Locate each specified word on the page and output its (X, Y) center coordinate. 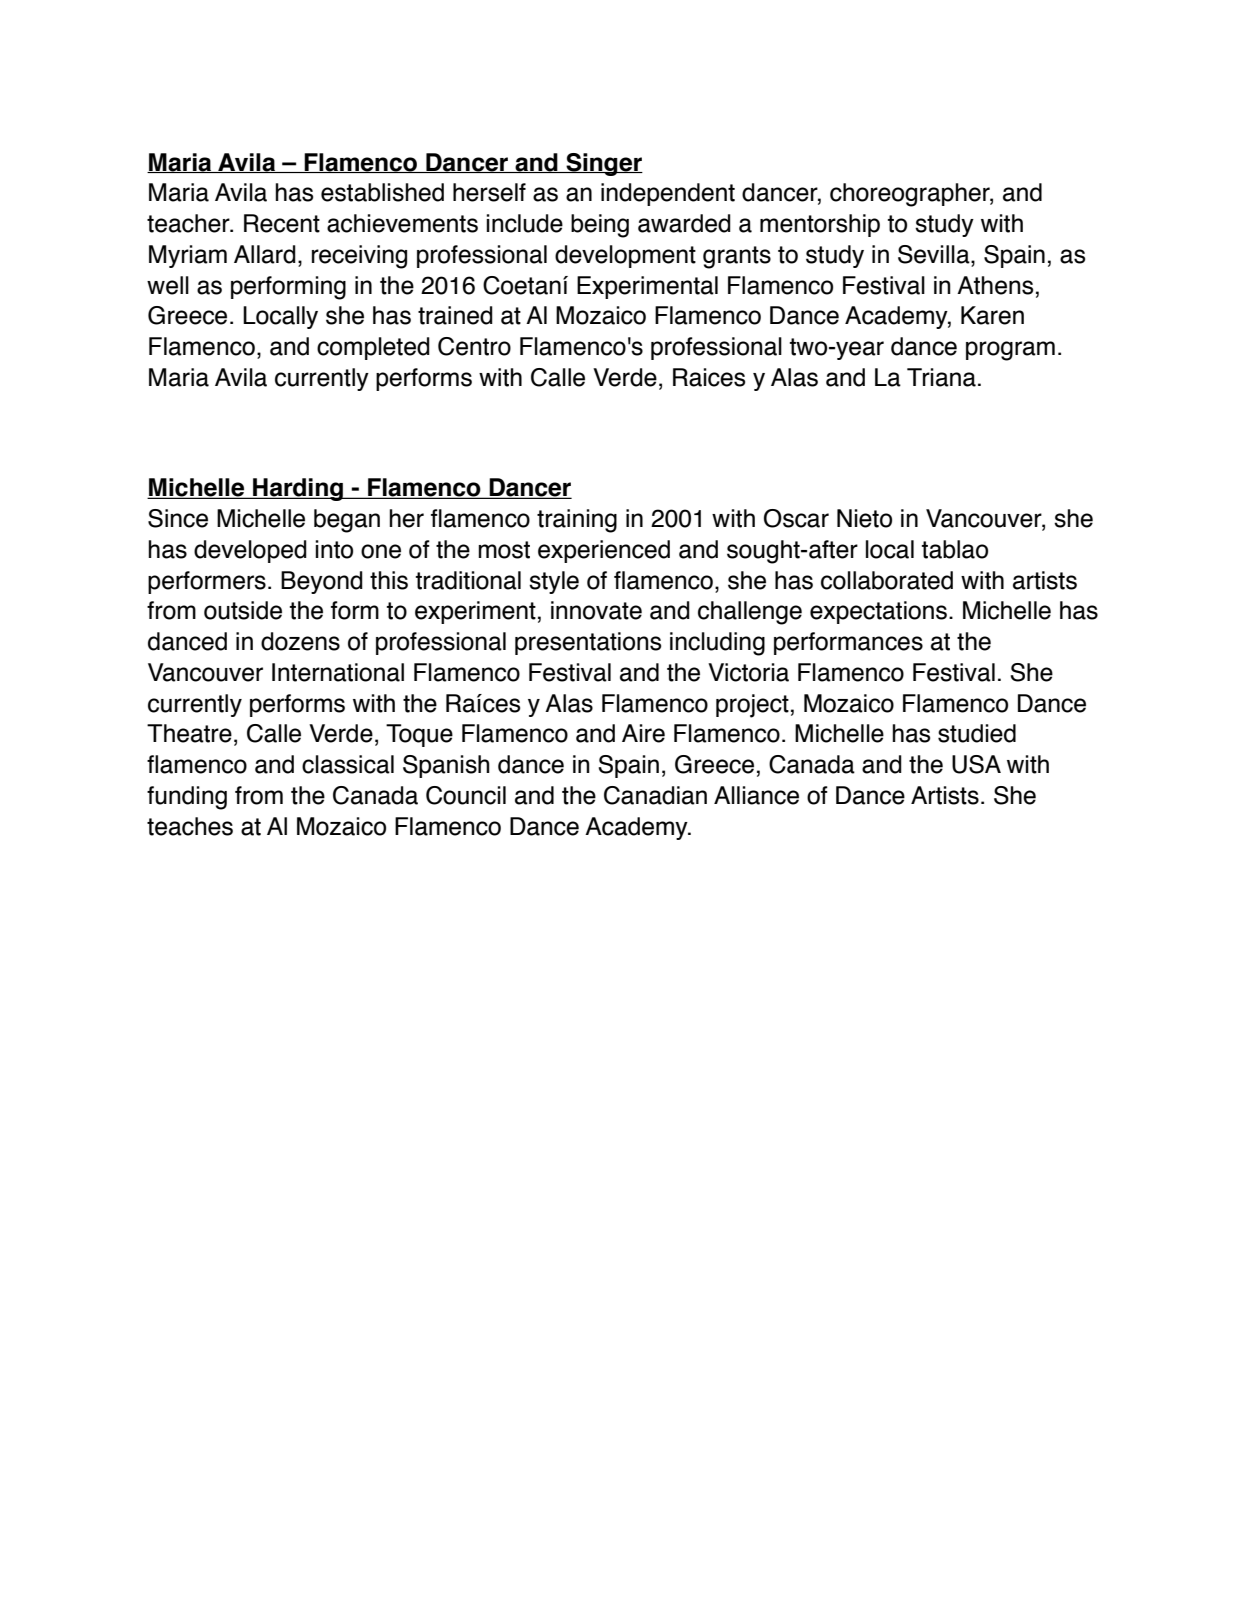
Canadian (655, 795)
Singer (603, 164)
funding (187, 798)
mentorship (820, 225)
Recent (282, 223)
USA (976, 764)
